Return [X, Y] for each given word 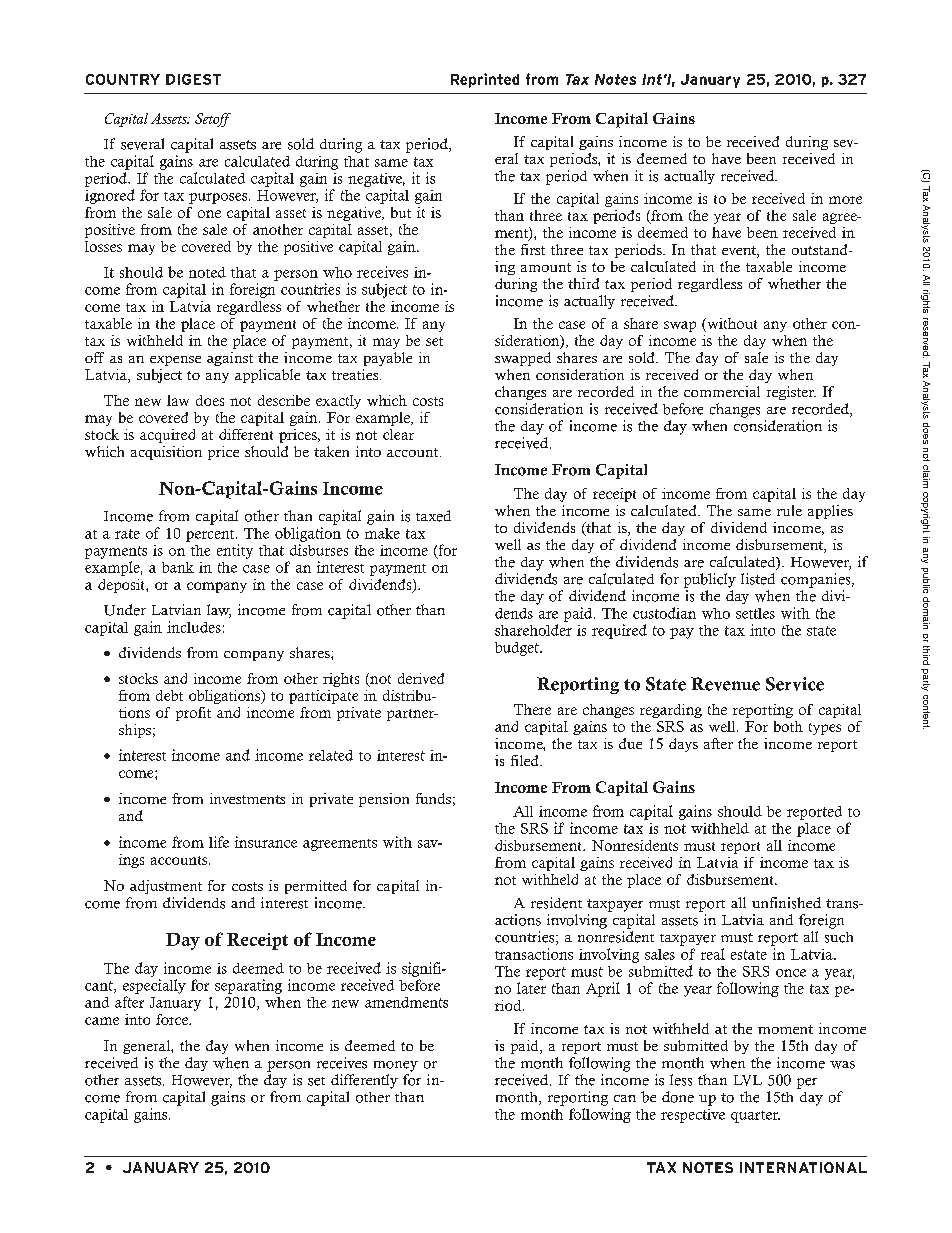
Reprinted [485, 80]
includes [194, 627]
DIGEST [193, 79]
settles [755, 613]
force [173, 1019]
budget [518, 649]
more [845, 200]
